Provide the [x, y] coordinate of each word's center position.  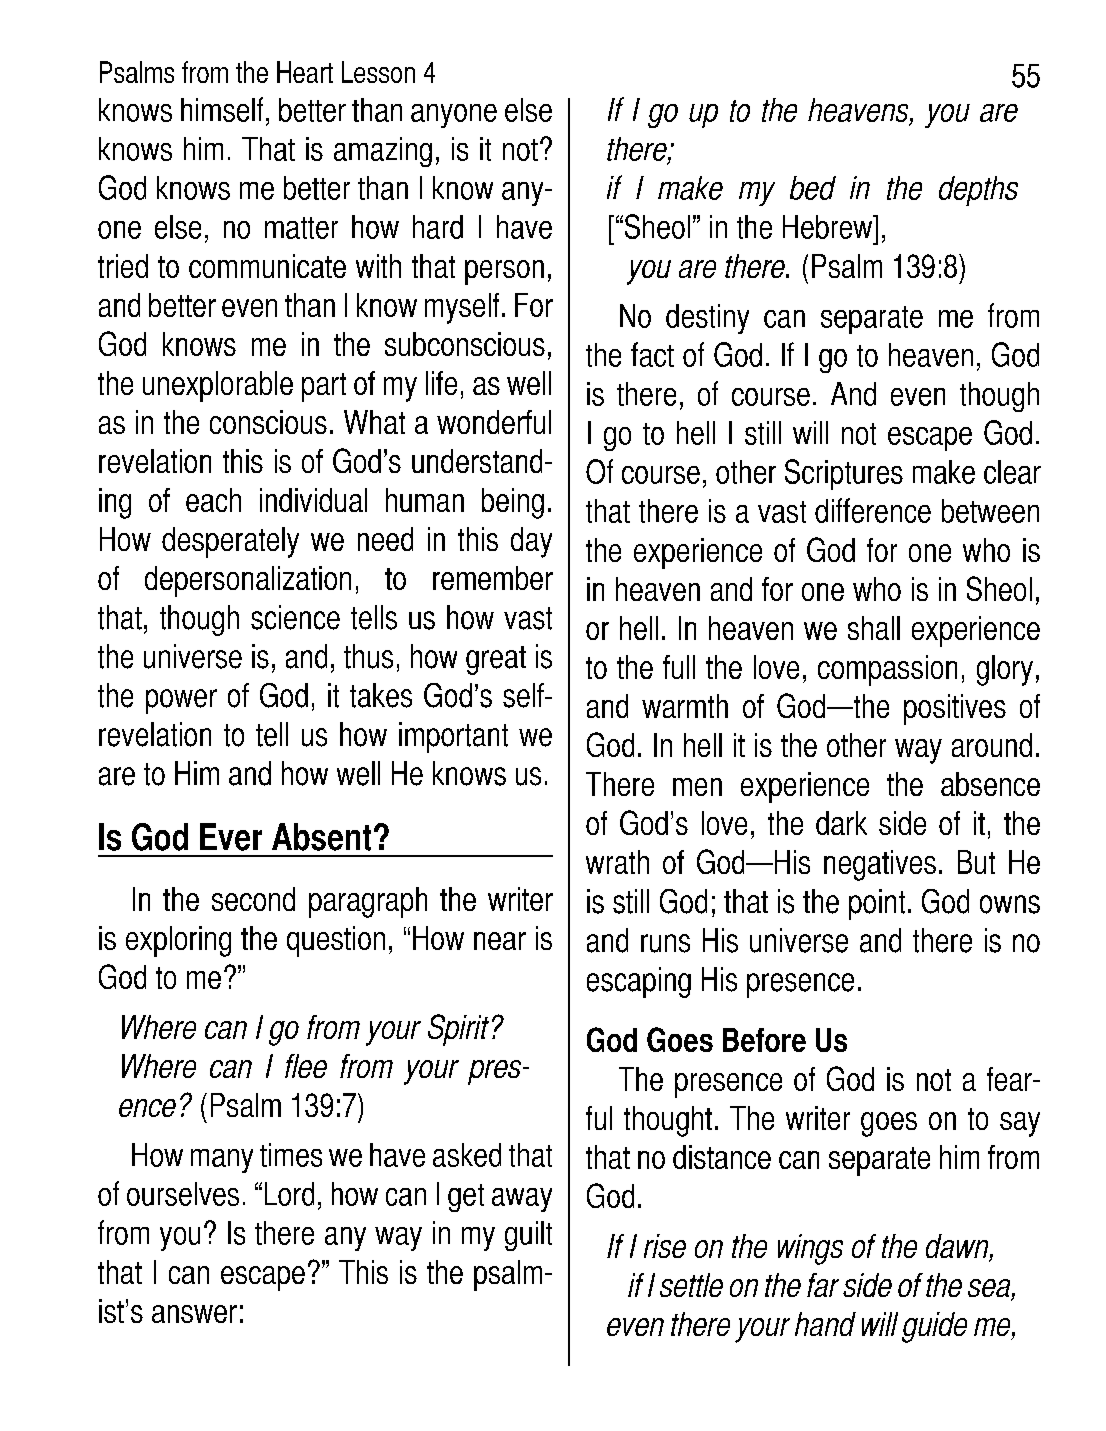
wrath [617, 862]
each [213, 500]
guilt [528, 1236]
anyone [454, 116]
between [990, 511]
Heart [305, 72]
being [513, 503]
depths [978, 191]
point [877, 904]
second [253, 899]
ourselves [183, 1194]
